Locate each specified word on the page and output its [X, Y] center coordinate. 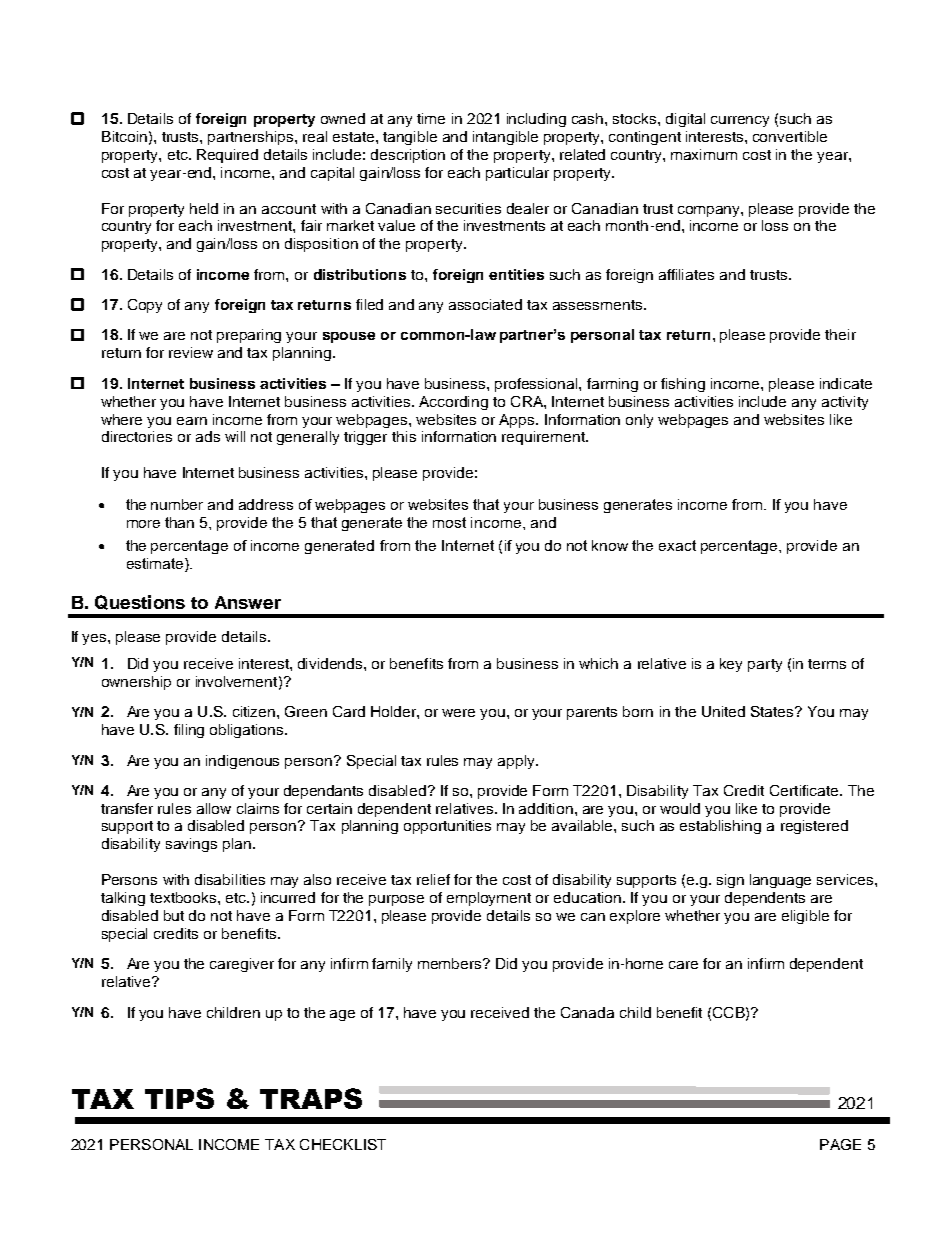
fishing [683, 385]
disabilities [230, 879]
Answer [248, 602]
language [780, 881]
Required [227, 156]
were [458, 713]
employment [489, 899]
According [453, 403]
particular [517, 174]
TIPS [179, 1098]
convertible [790, 136]
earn [192, 421]
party [765, 665]
